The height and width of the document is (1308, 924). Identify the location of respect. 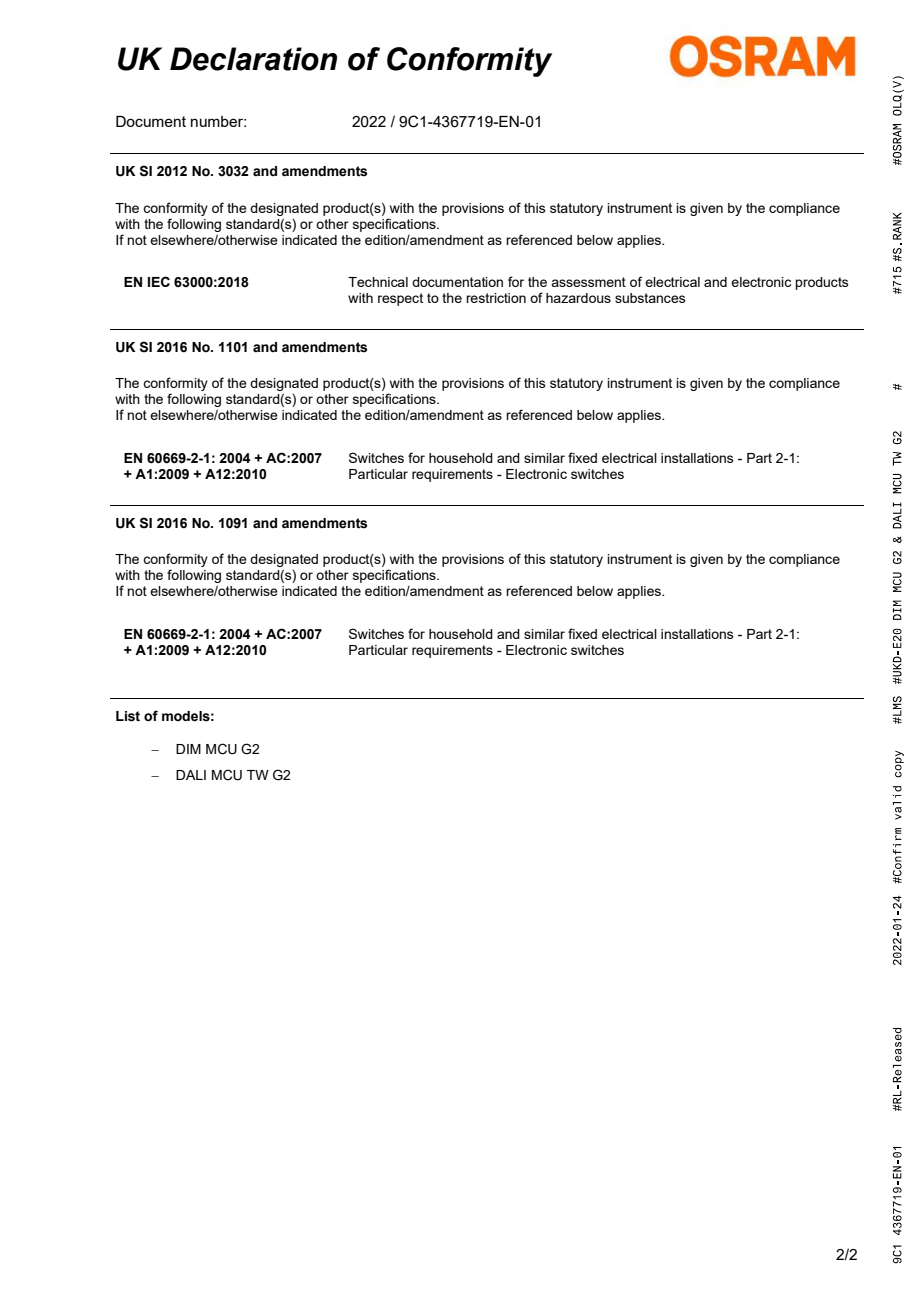
(400, 299).
